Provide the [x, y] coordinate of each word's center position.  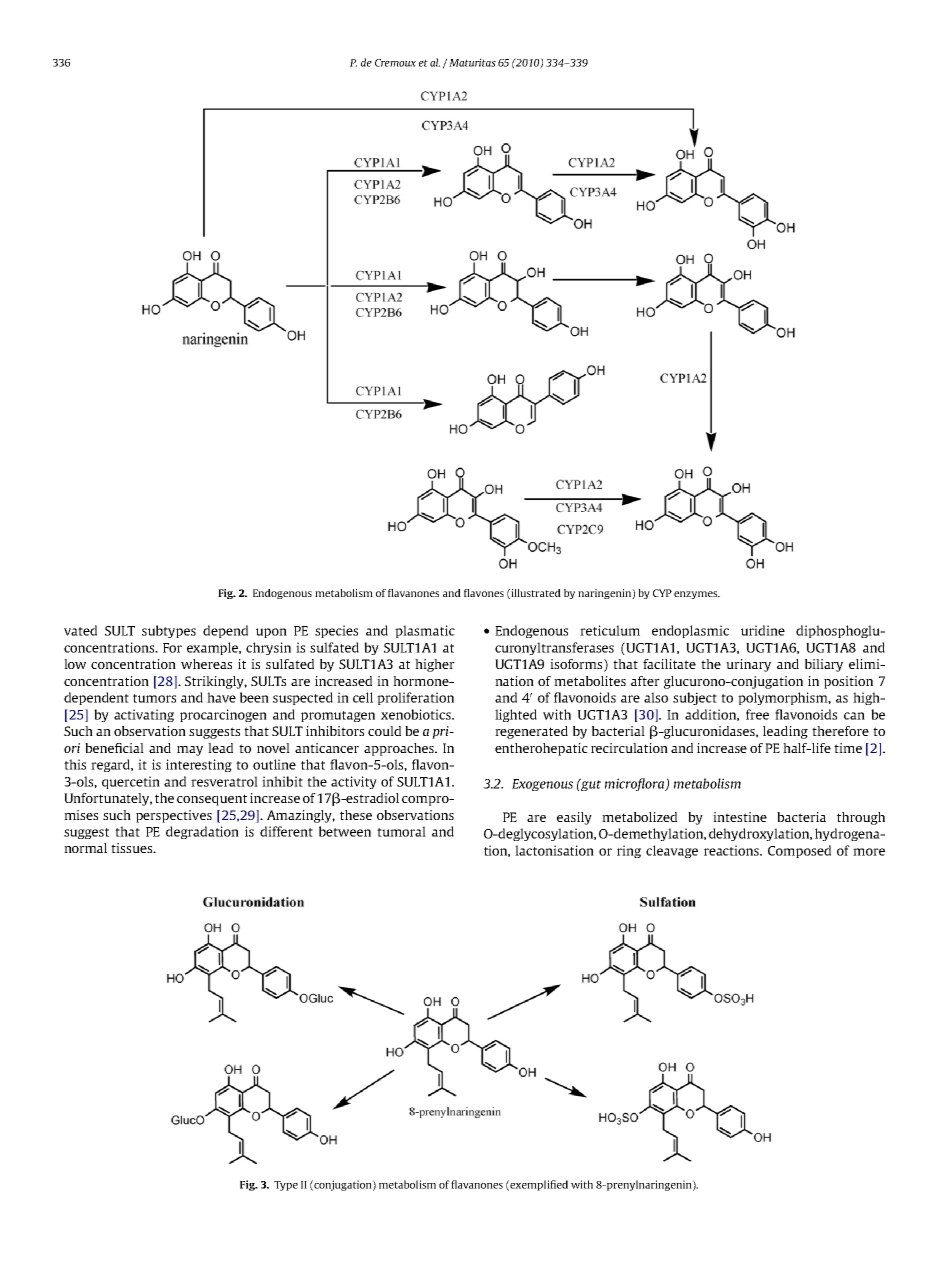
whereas [206, 664]
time [848, 748]
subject [695, 698]
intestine [740, 817]
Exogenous [542, 785]
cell [363, 697]
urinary [748, 665]
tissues [133, 848]
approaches [400, 749]
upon [271, 633]
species [336, 631]
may [190, 751]
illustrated [535, 594]
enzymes [697, 595]
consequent [212, 800]
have [221, 697]
